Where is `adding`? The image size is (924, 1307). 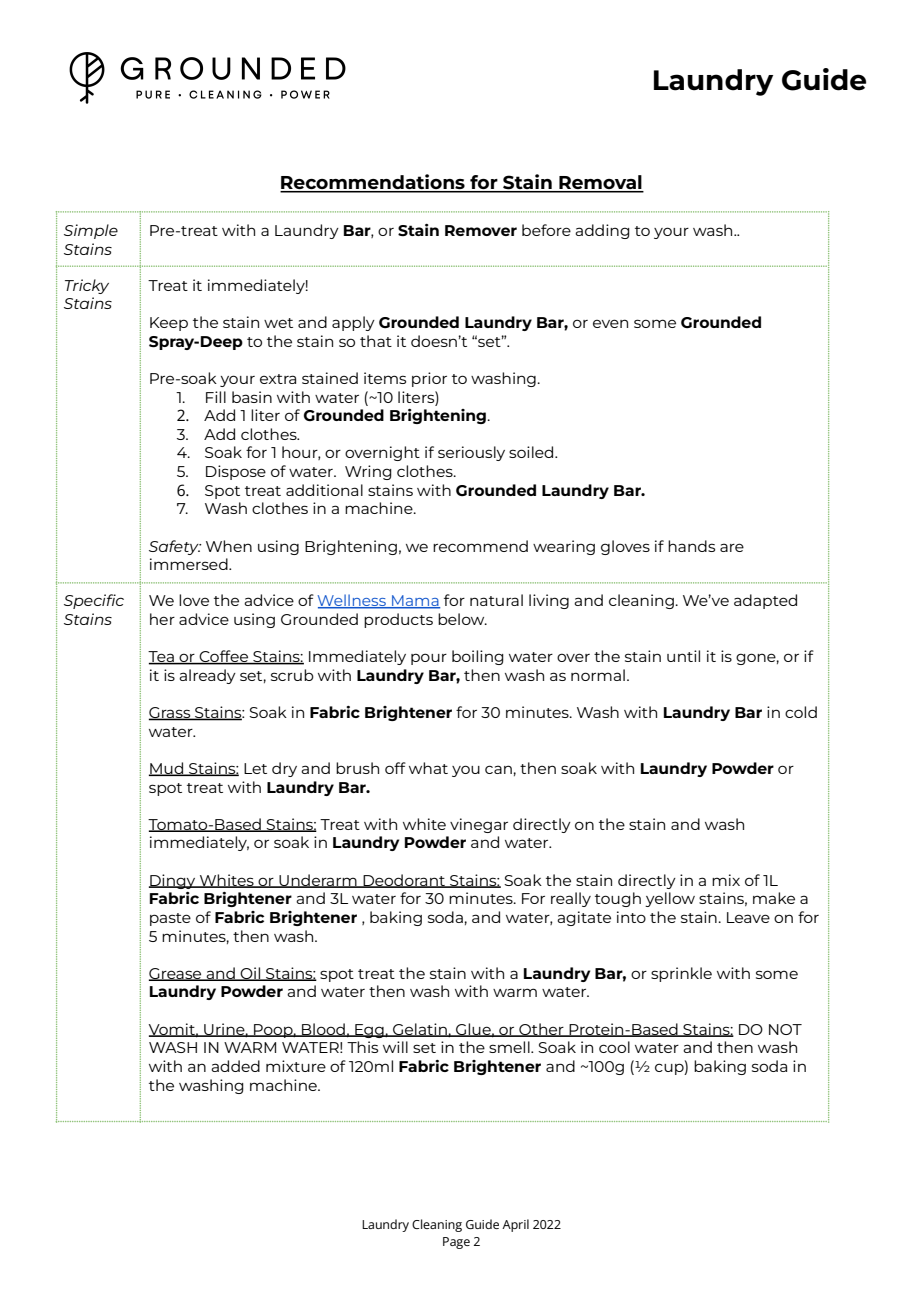
adding is located at coordinates (602, 231).
